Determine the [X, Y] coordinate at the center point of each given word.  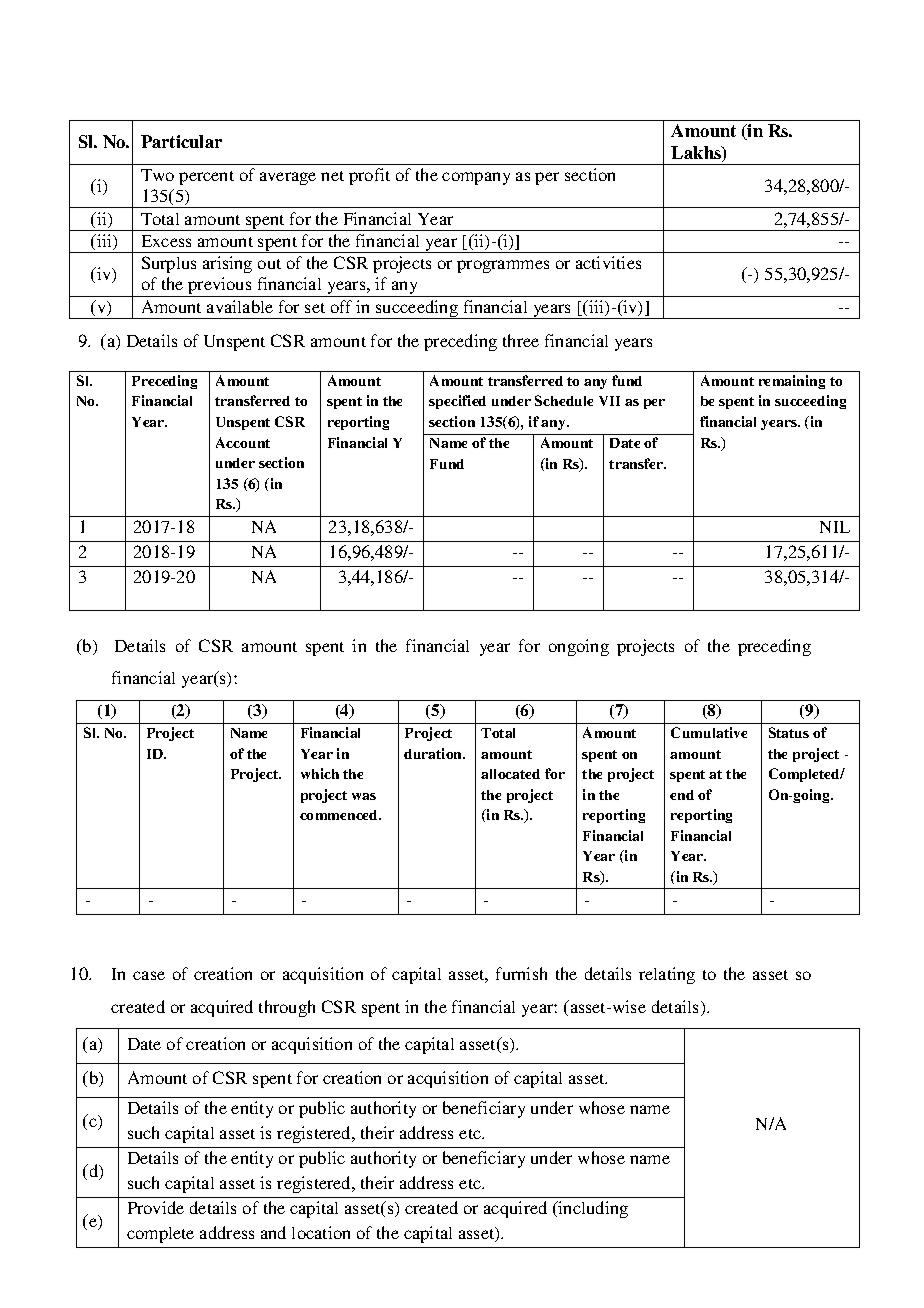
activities [608, 262]
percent [206, 178]
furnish [521, 973]
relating [667, 975]
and [273, 1232]
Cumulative [709, 732]
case [149, 975]
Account [243, 442]
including [592, 1209]
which [320, 773]
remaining [792, 382]
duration [434, 753]
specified [457, 402]
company [476, 178]
